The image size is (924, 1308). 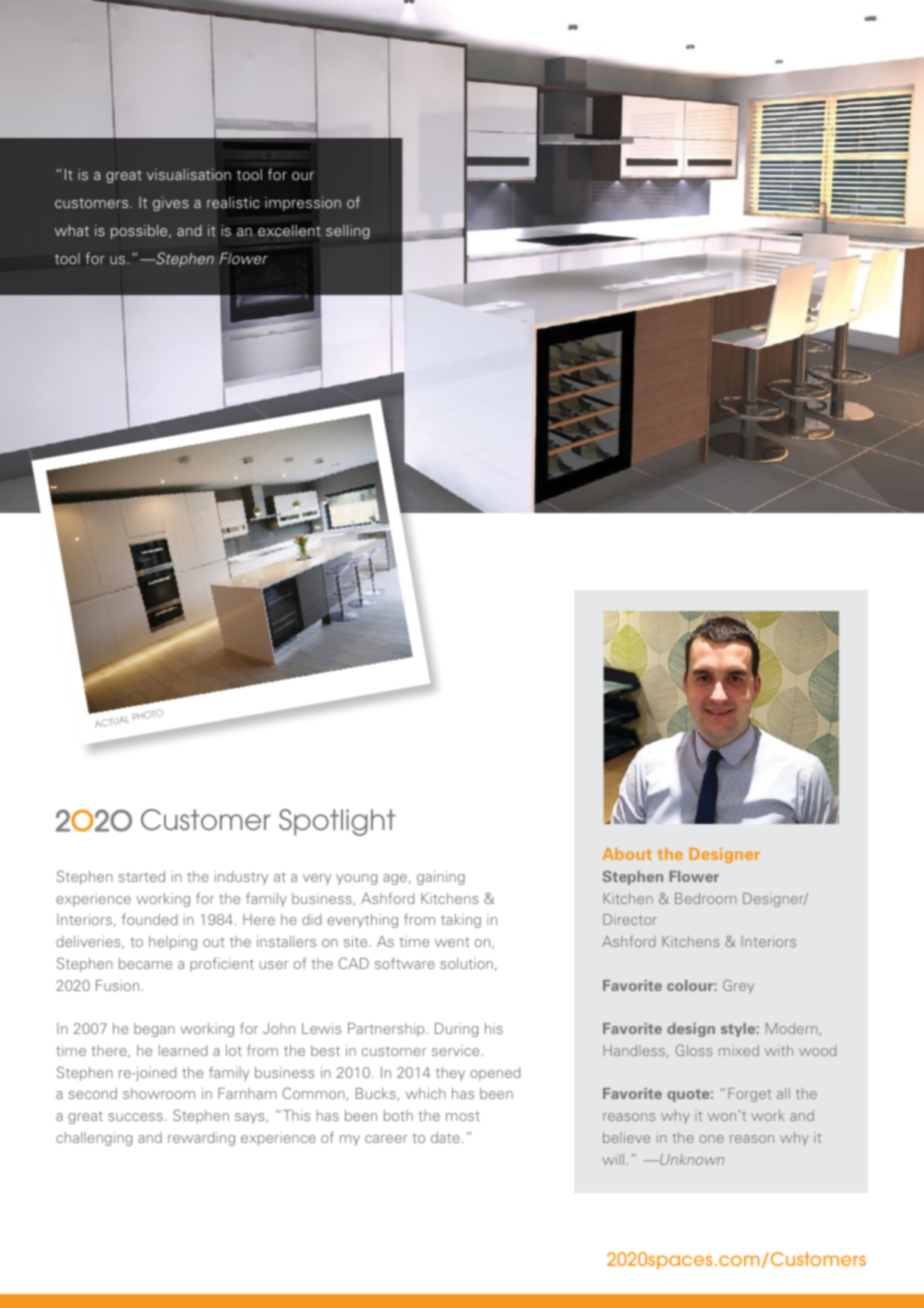 What do you see at coordinates (171, 204) in the screenshot?
I see `gives` at bounding box center [171, 204].
